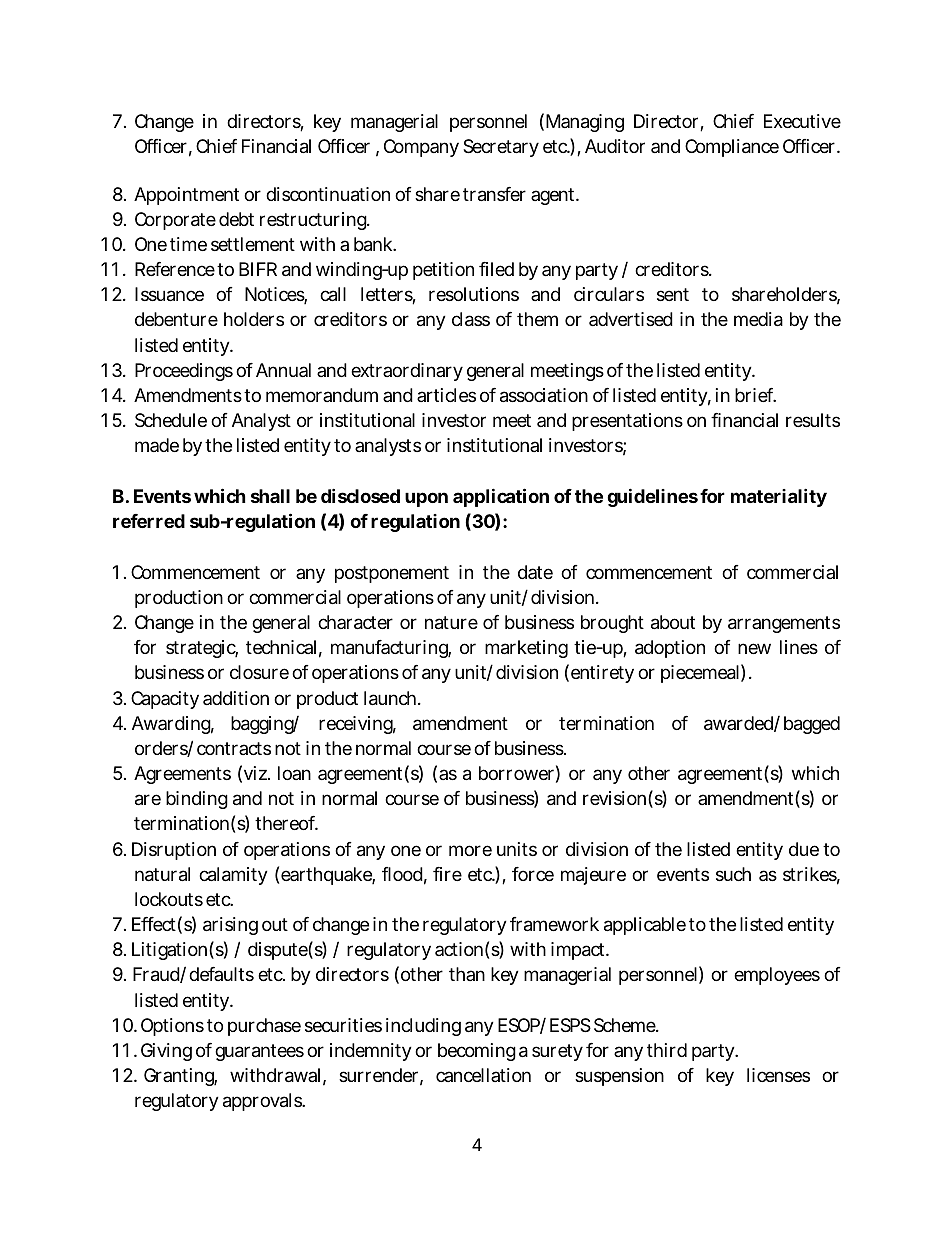 This page has height=1233, width=952. What do you see at coordinates (483, 1075) in the page?
I see `cancellation` at bounding box center [483, 1075].
